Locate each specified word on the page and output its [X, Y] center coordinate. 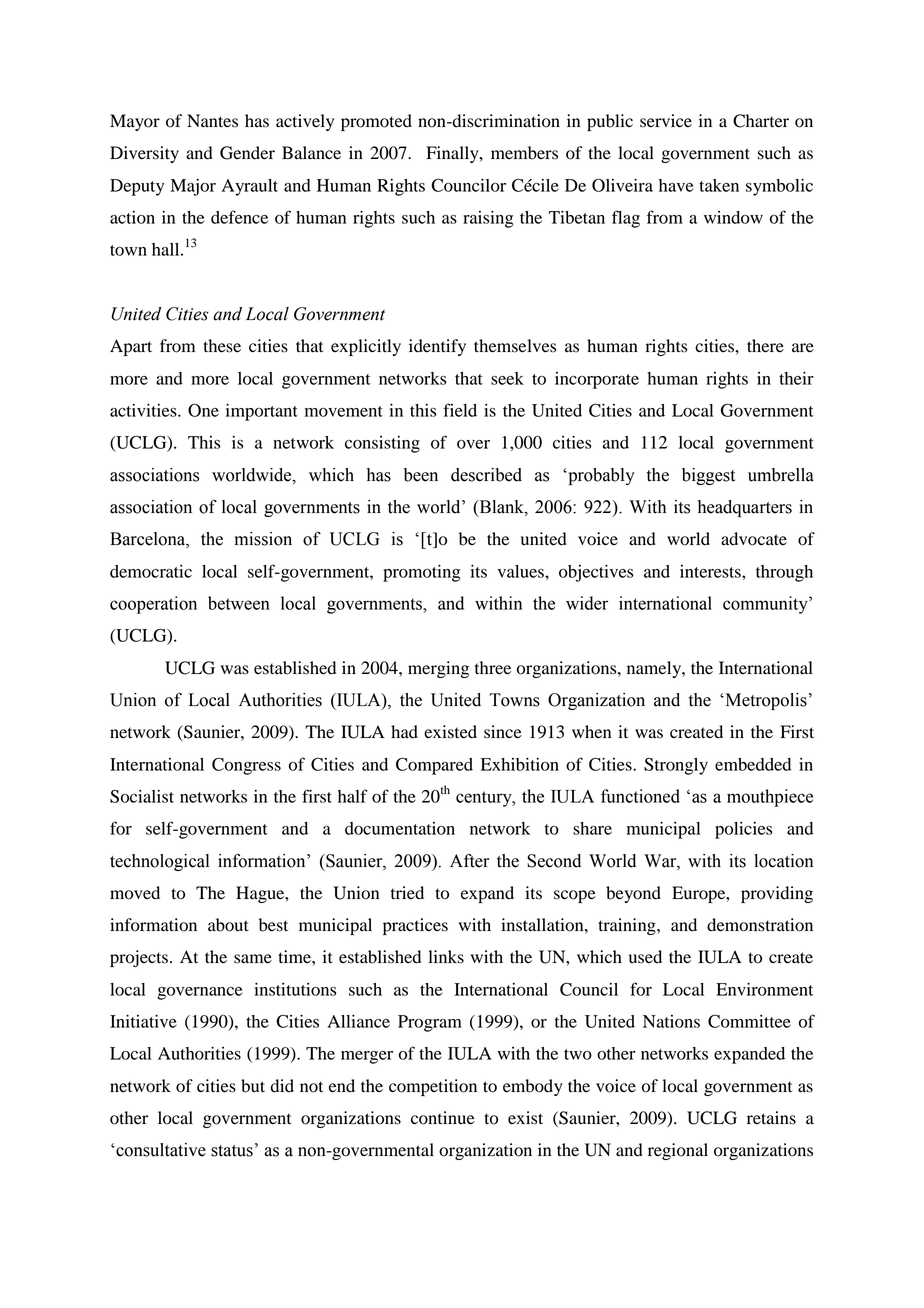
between [239, 603]
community [766, 605]
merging [438, 669]
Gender [247, 153]
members [524, 153]
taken [719, 185]
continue [443, 1118]
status [232, 1151]
